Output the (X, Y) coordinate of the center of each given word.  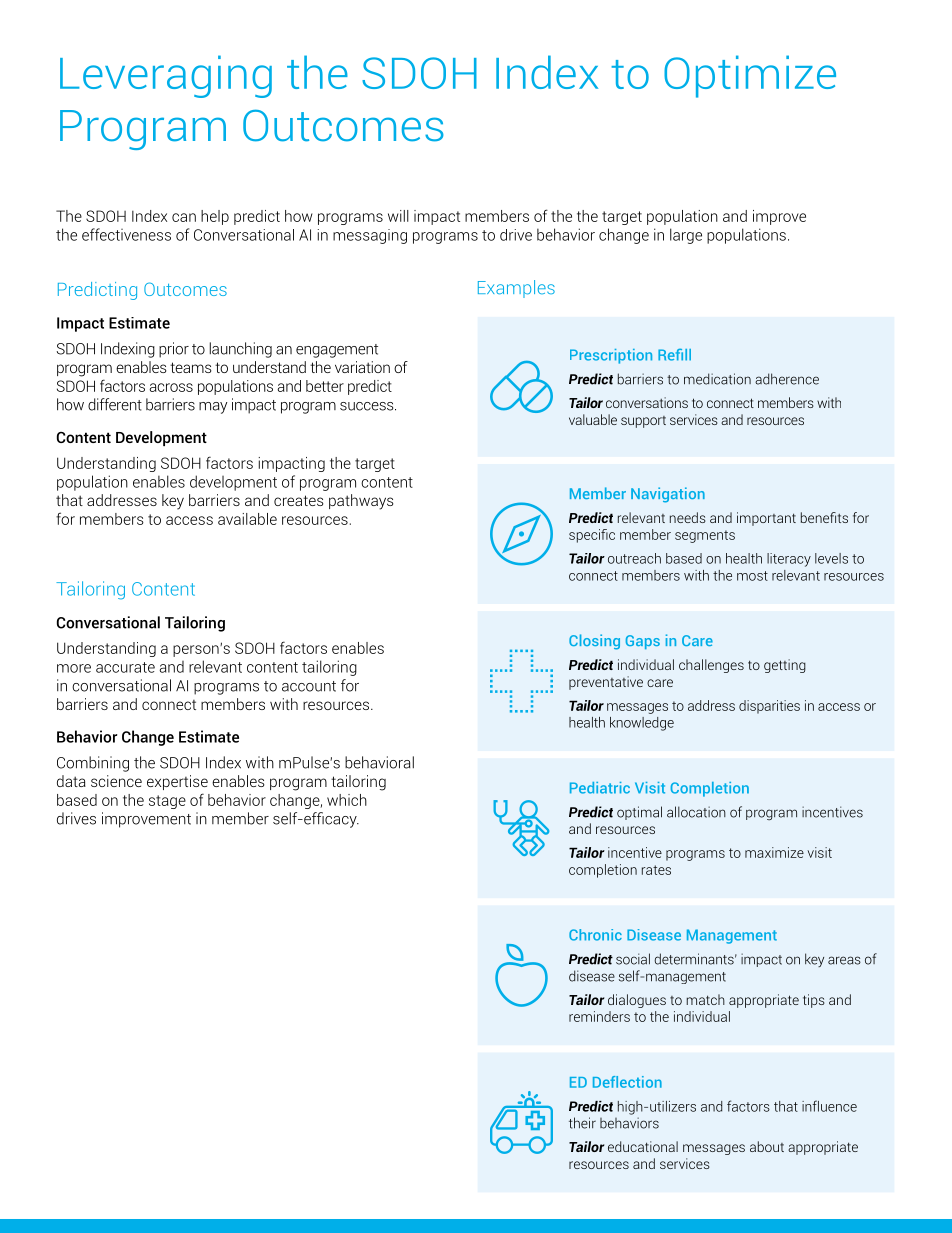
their (582, 1123)
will (398, 216)
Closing (594, 642)
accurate (125, 667)
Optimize (750, 76)
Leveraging (166, 76)
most (752, 576)
